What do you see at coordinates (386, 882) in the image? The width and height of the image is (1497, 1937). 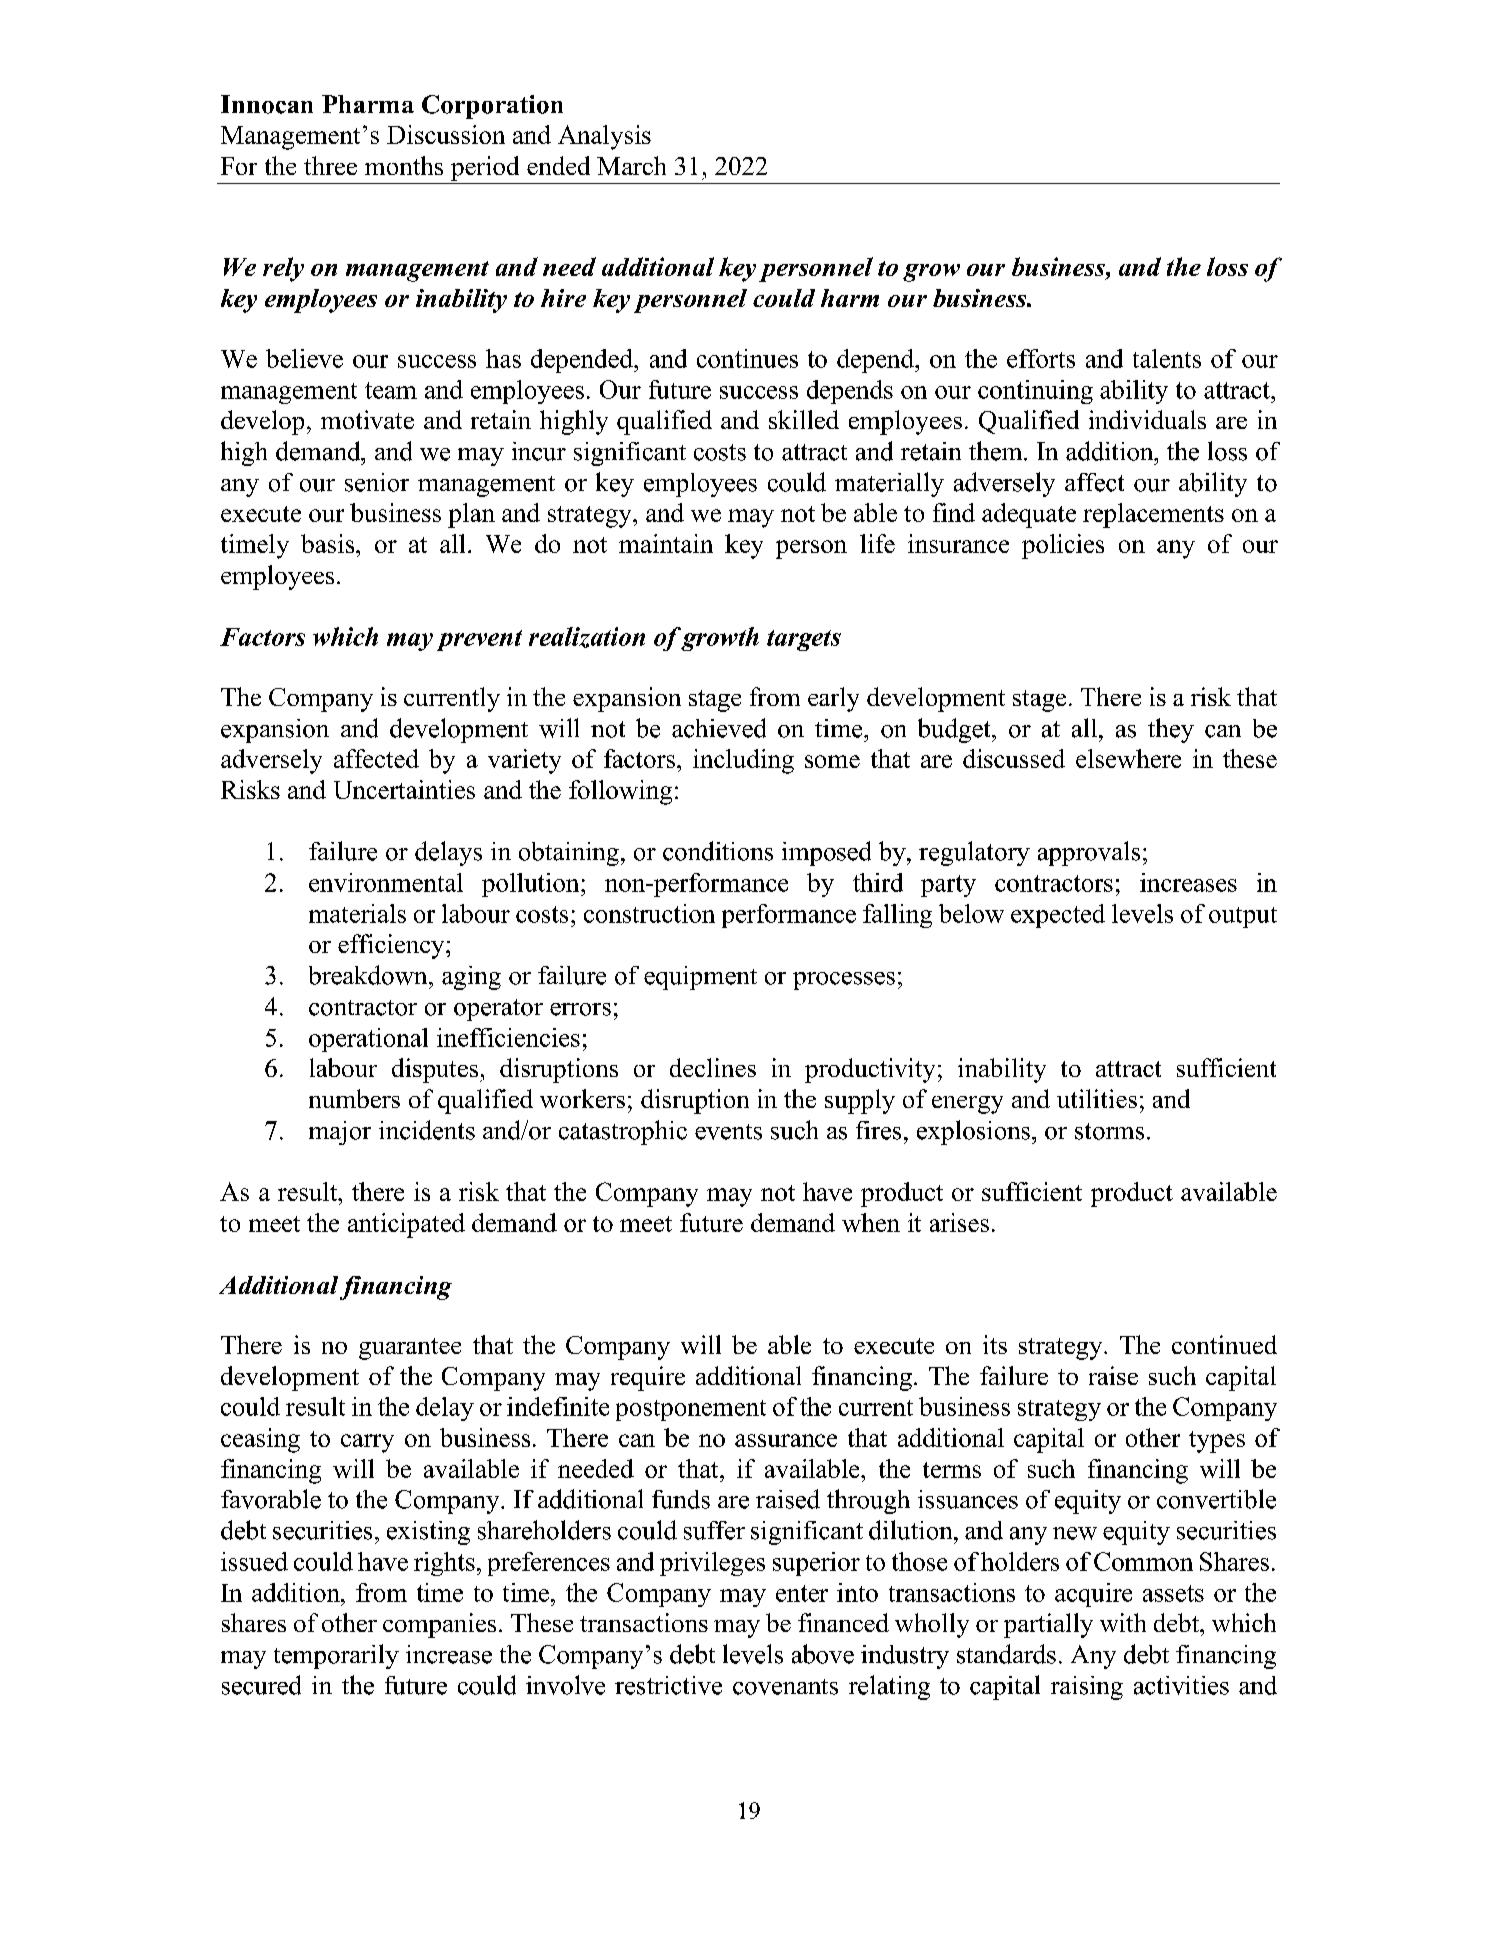 I see `environmental` at bounding box center [386, 882].
